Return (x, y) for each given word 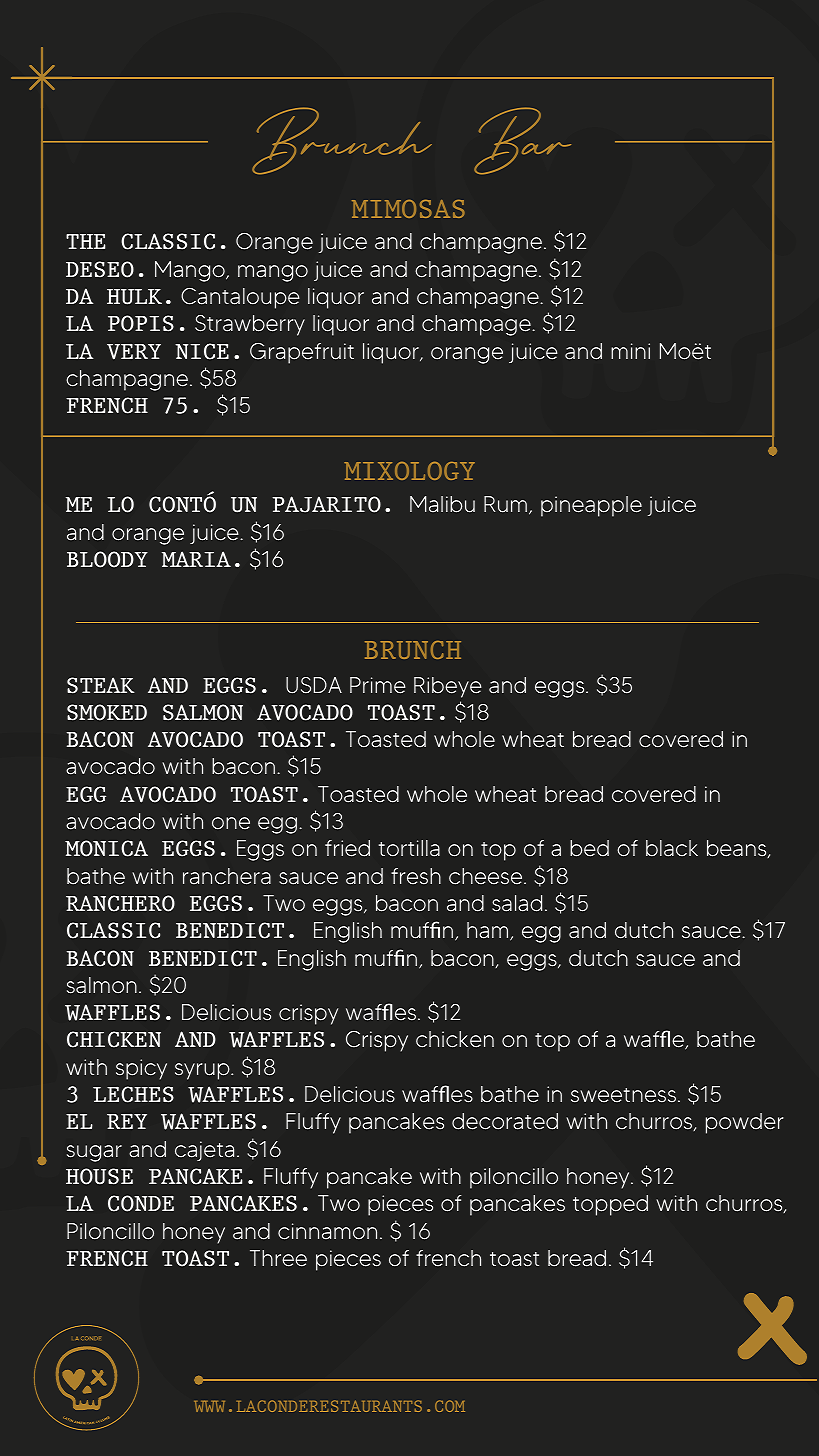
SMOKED (107, 712)
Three (278, 1258)
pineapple (591, 506)
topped (610, 1205)
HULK (134, 297)
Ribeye (448, 687)
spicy (141, 1069)
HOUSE (99, 1176)
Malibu (442, 504)
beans (738, 849)
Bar (522, 141)
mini (630, 351)
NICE (202, 351)
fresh (416, 876)
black (672, 848)
